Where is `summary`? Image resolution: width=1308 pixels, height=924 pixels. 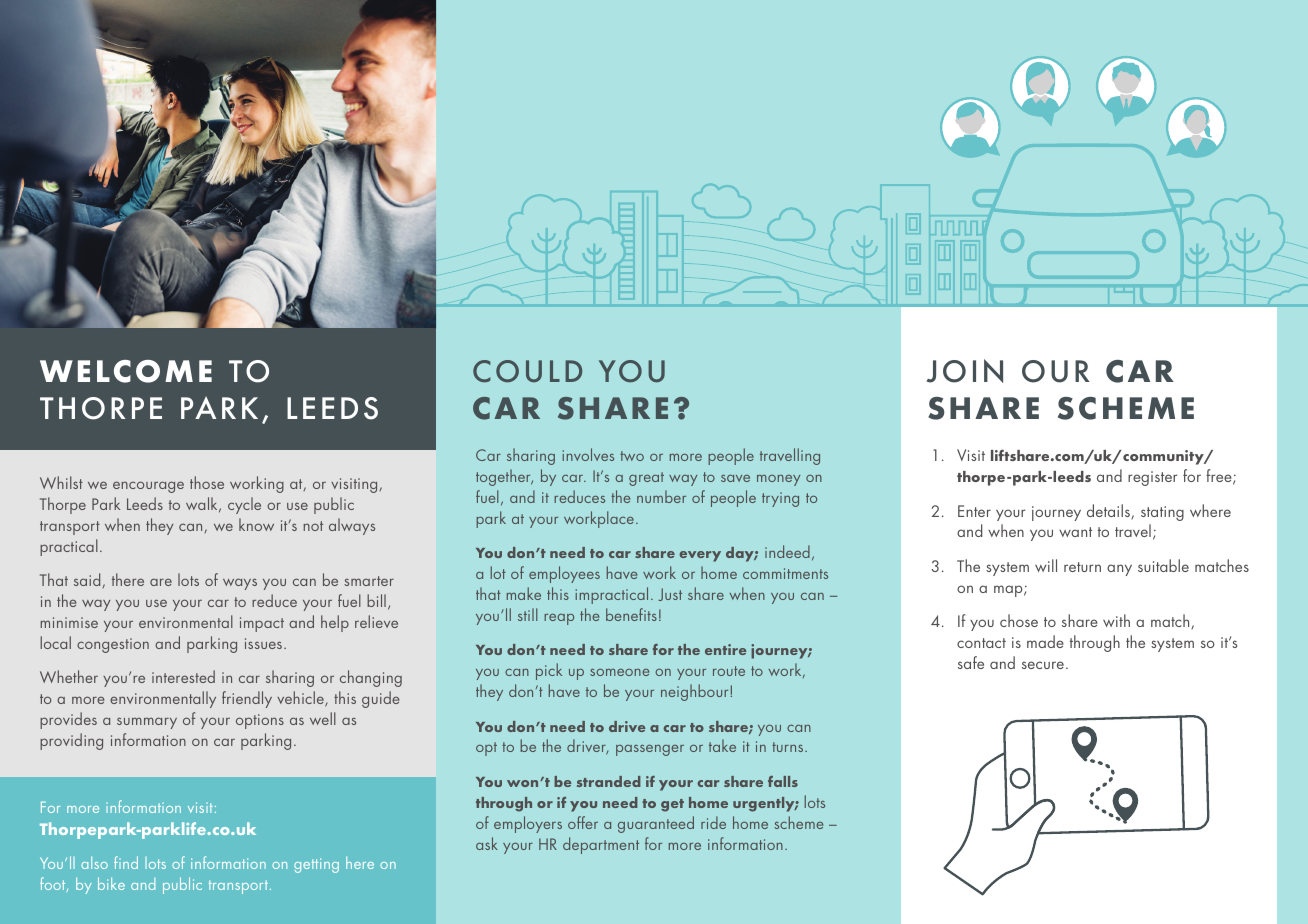
summary is located at coordinates (147, 723).
